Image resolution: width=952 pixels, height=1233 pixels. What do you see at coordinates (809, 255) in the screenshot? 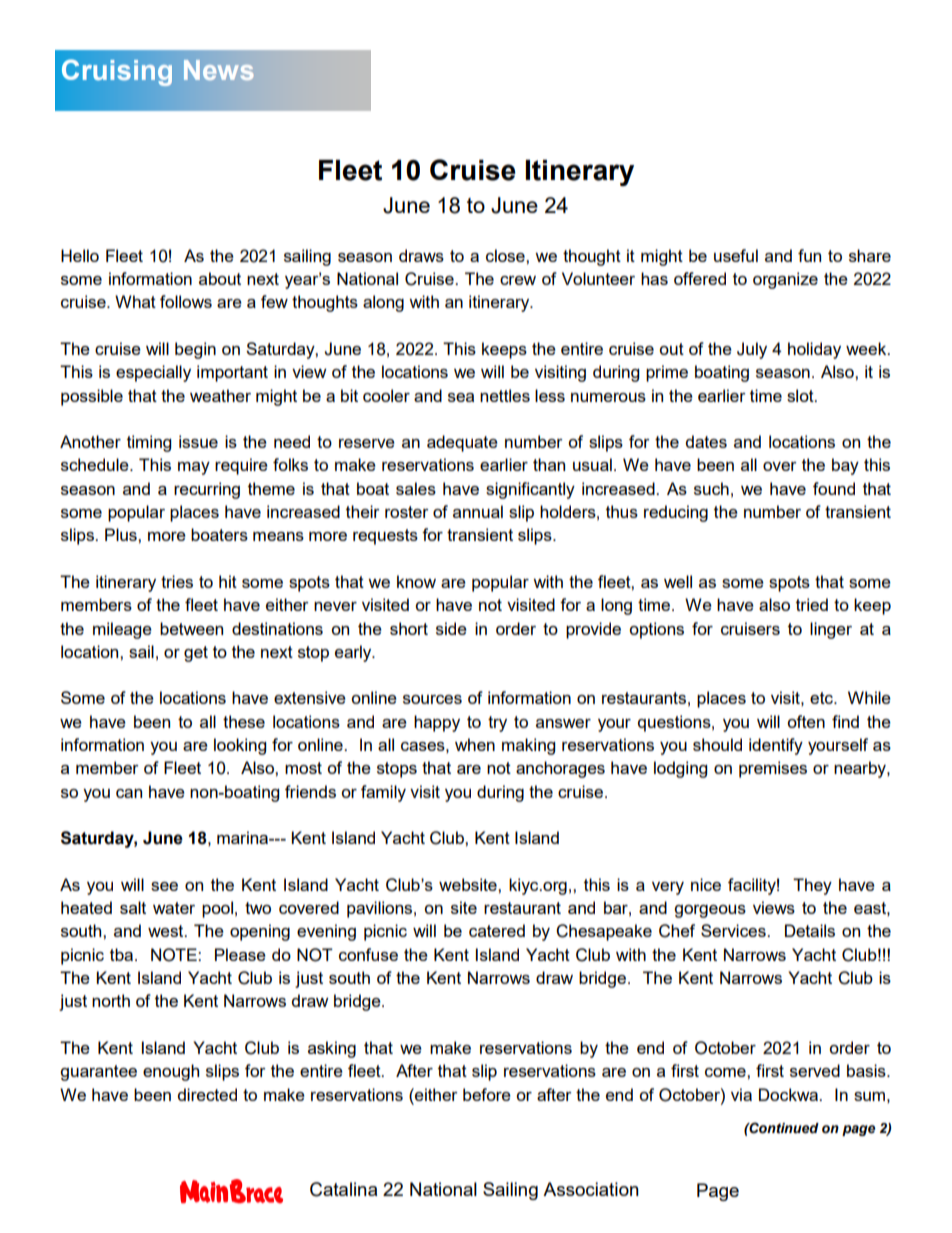
I see `fun` at bounding box center [809, 255].
